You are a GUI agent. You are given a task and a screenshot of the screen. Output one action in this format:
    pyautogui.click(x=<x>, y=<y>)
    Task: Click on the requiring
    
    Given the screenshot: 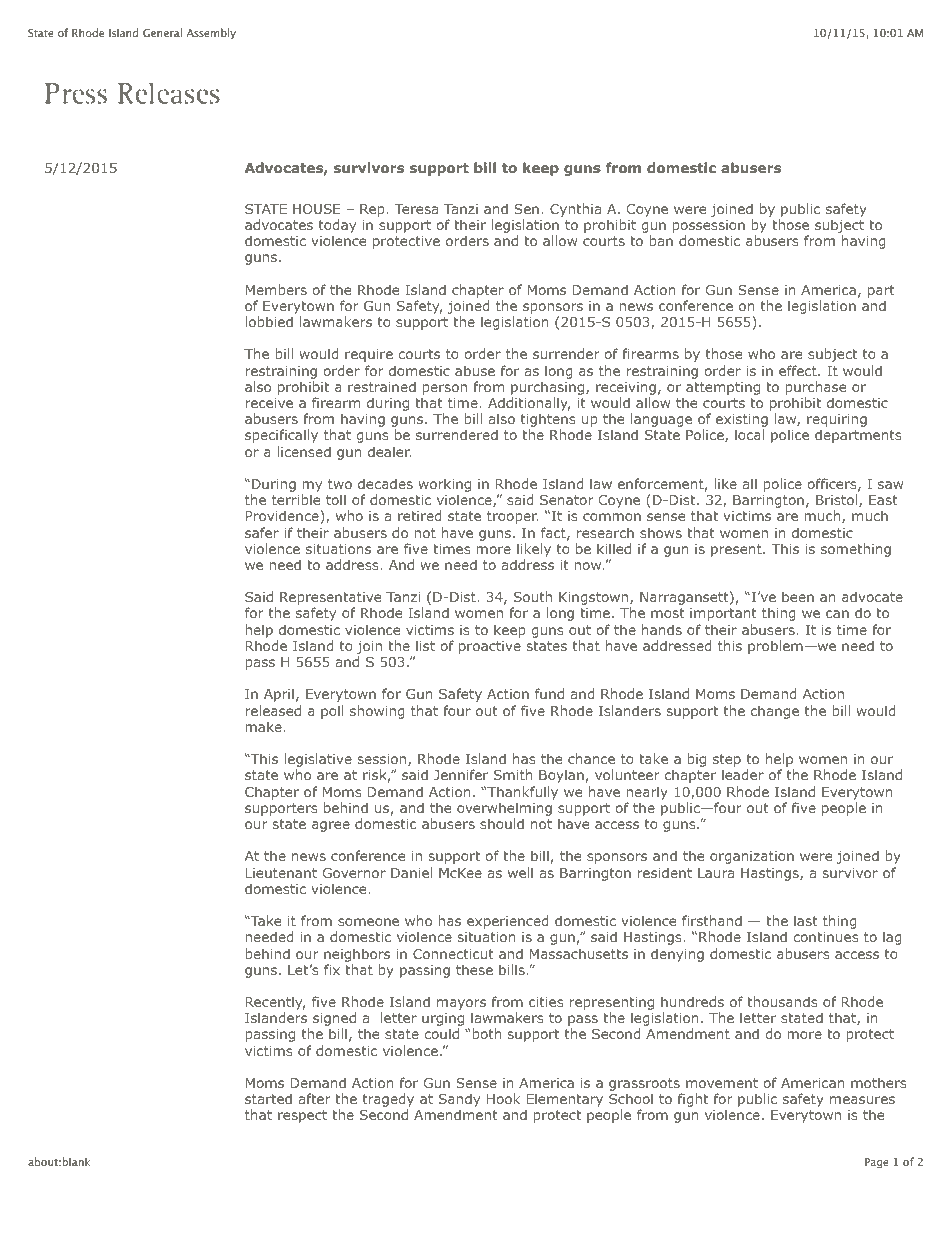 What is the action you would take?
    pyautogui.click(x=837, y=422)
